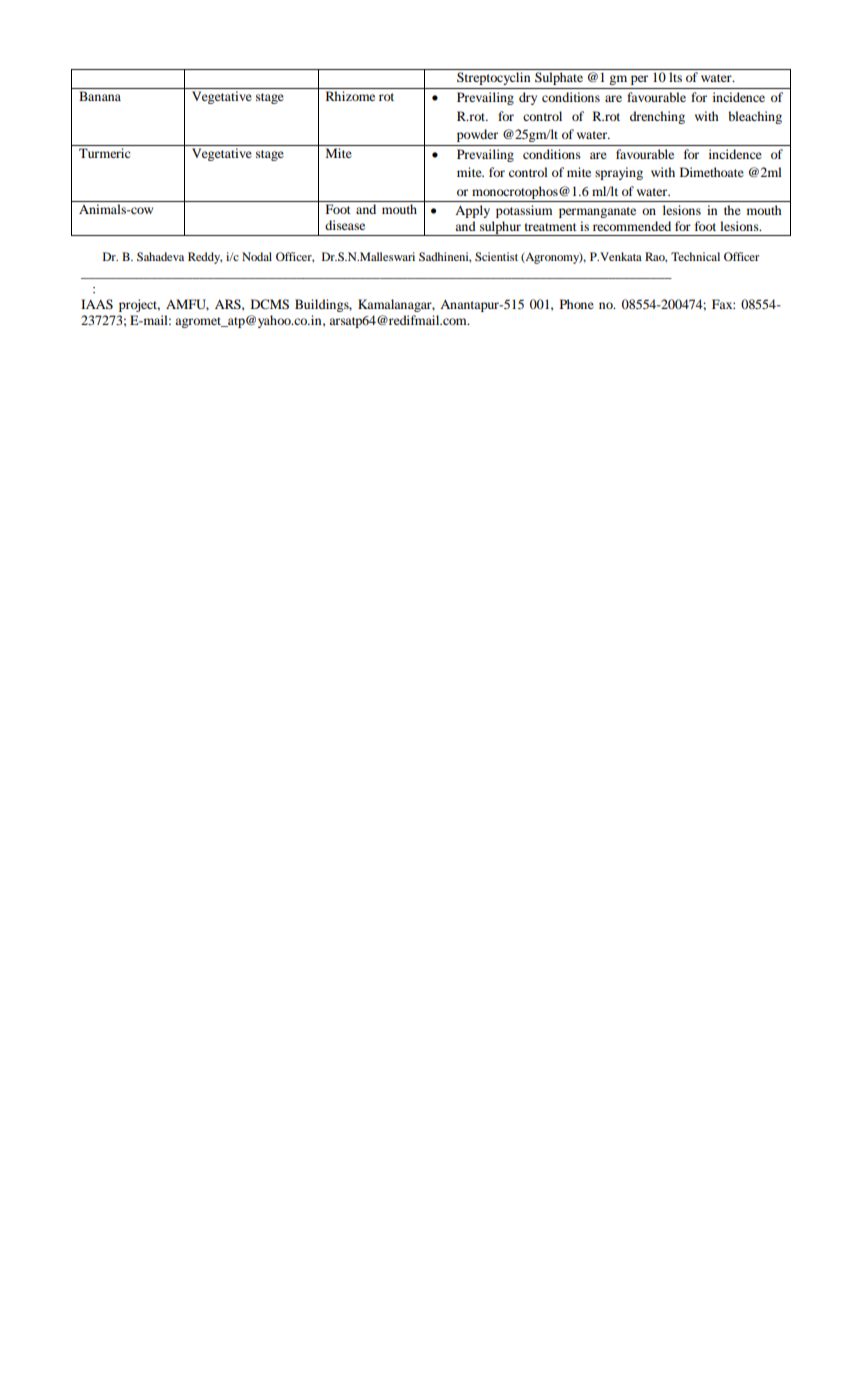  What do you see at coordinates (675, 77) in the screenshot?
I see `lts` at bounding box center [675, 77].
